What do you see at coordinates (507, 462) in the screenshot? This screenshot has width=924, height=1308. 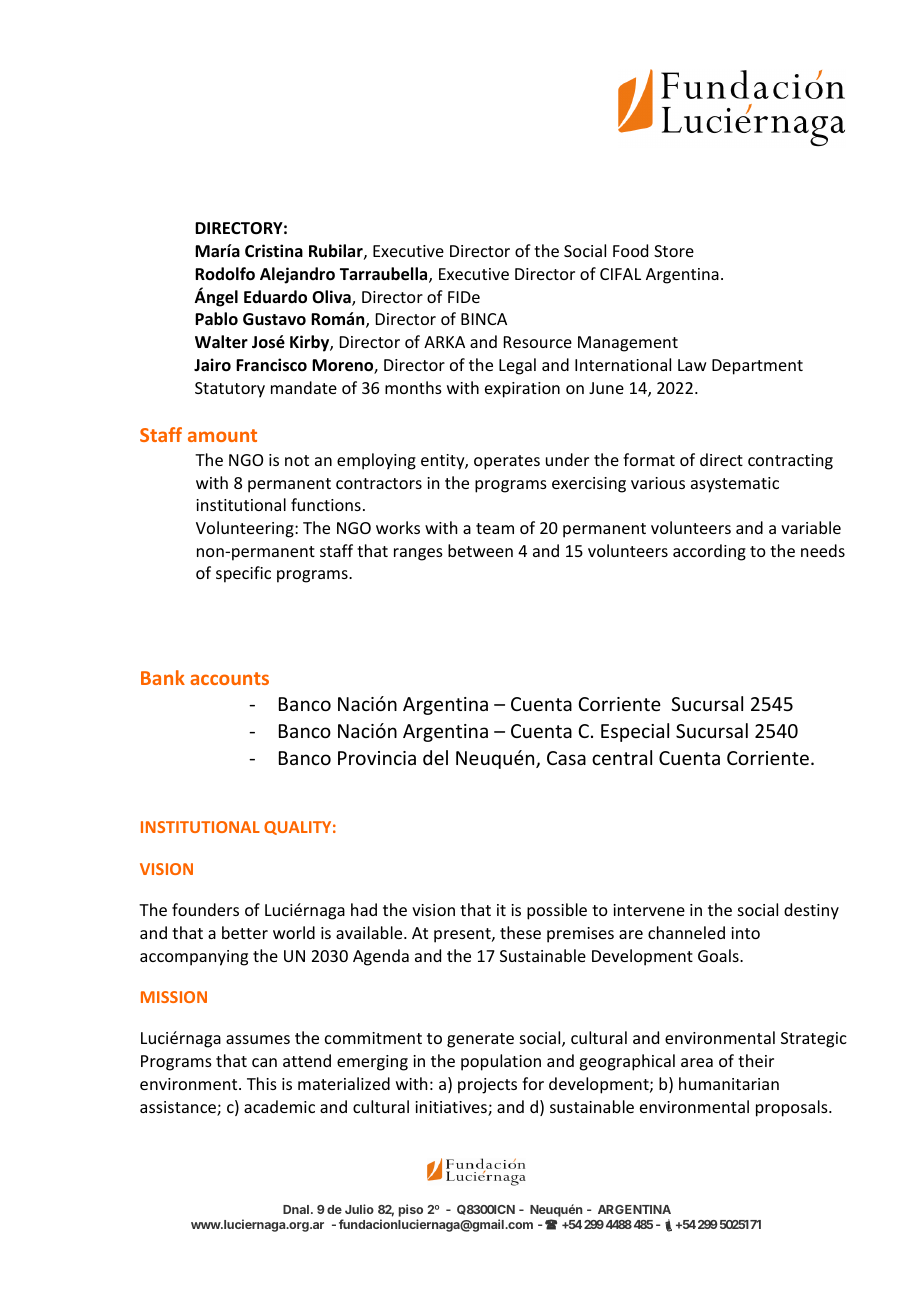 I see `operates` at bounding box center [507, 462].
